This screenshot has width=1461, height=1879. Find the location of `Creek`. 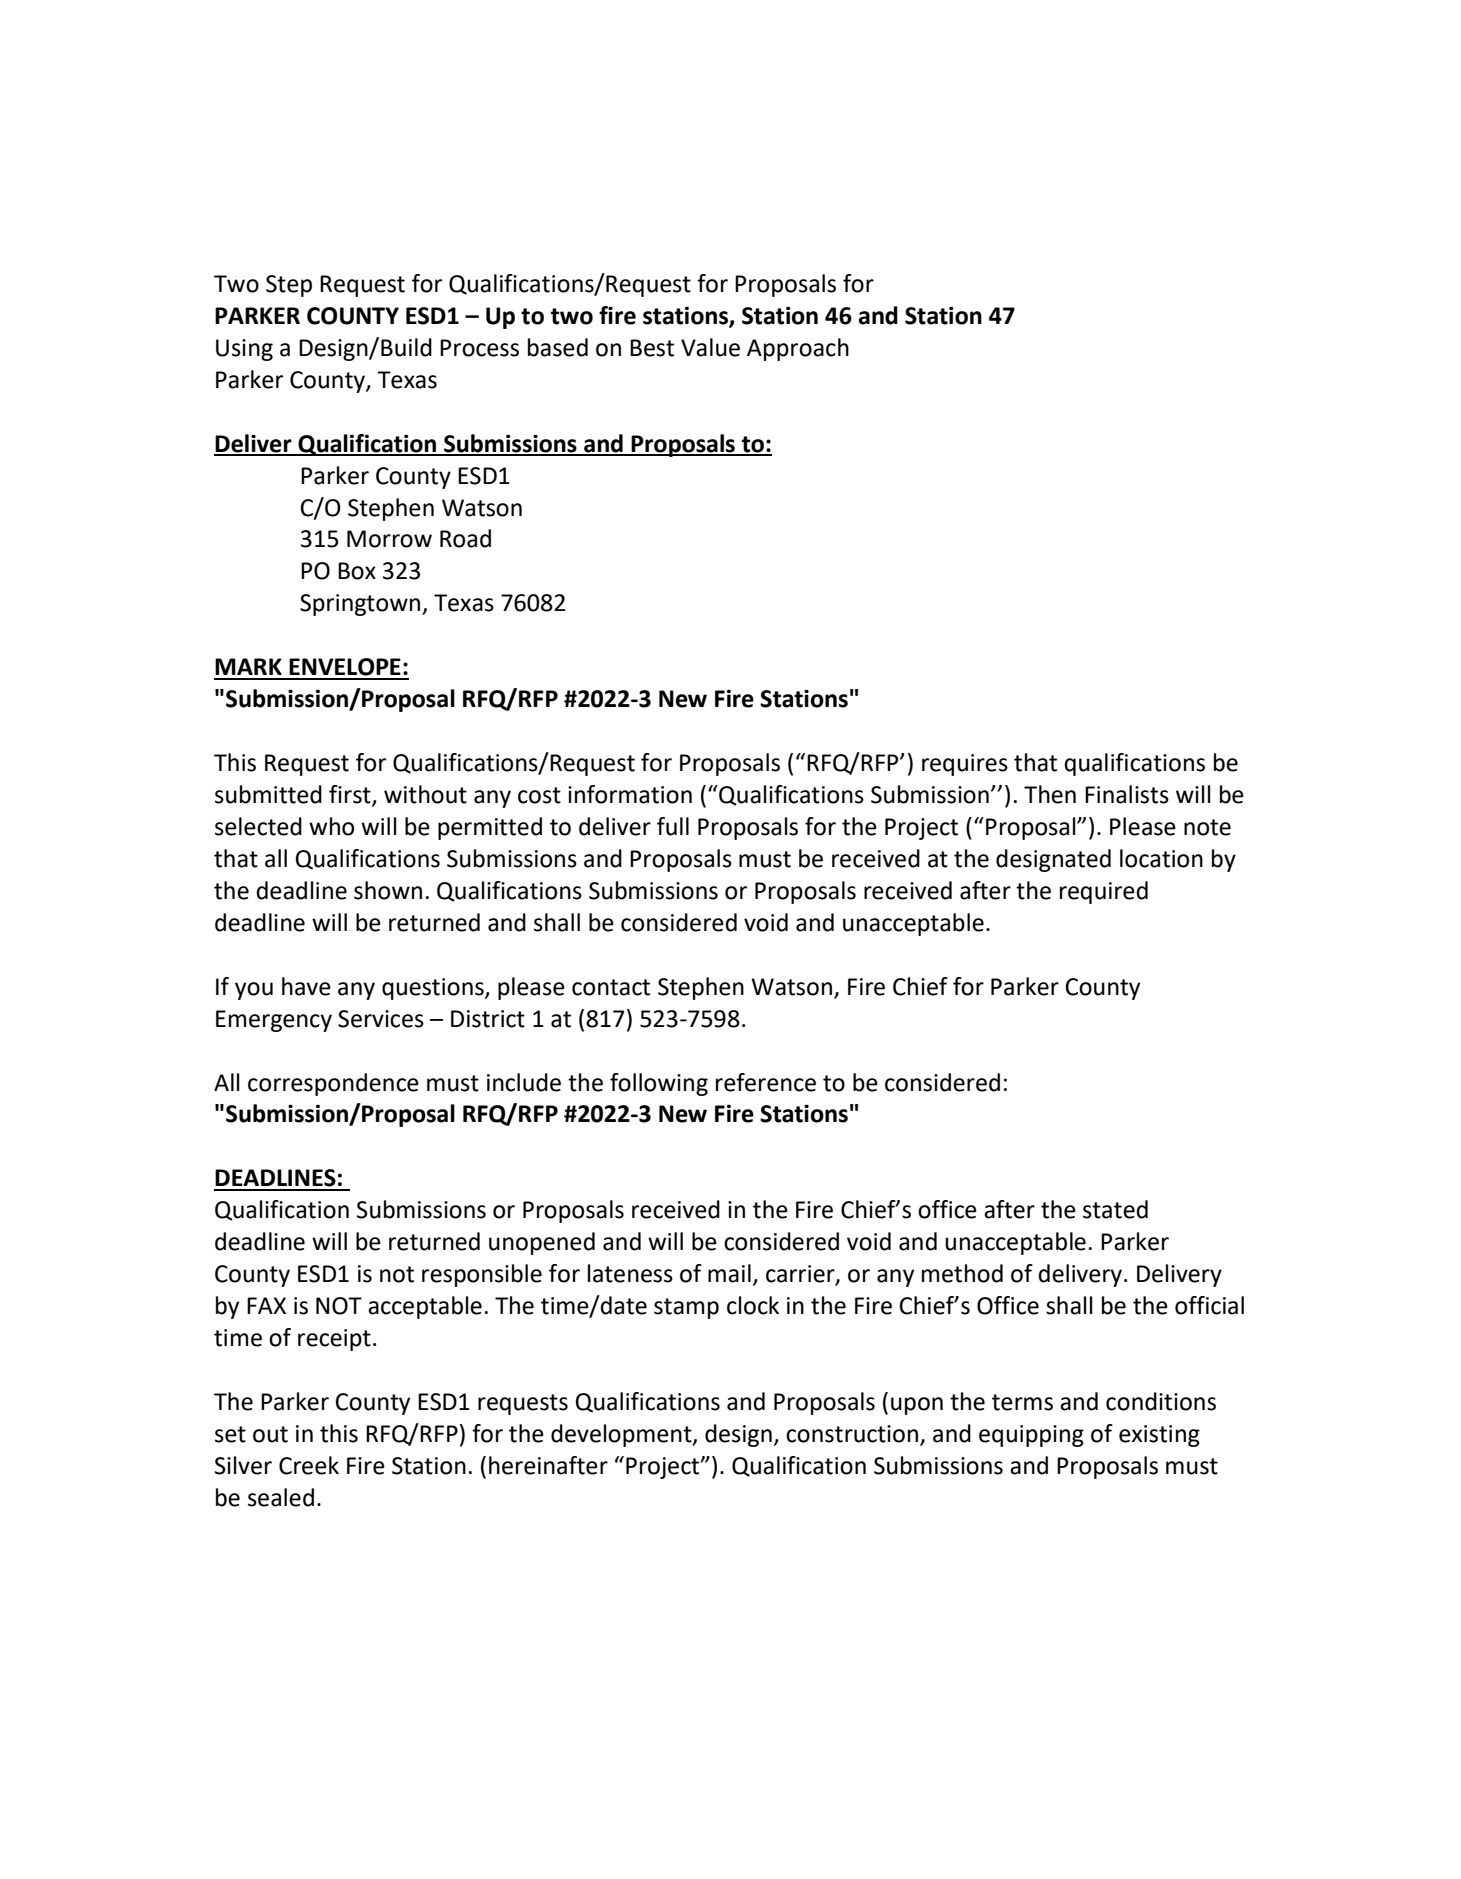

Creek is located at coordinates (309, 1465).
